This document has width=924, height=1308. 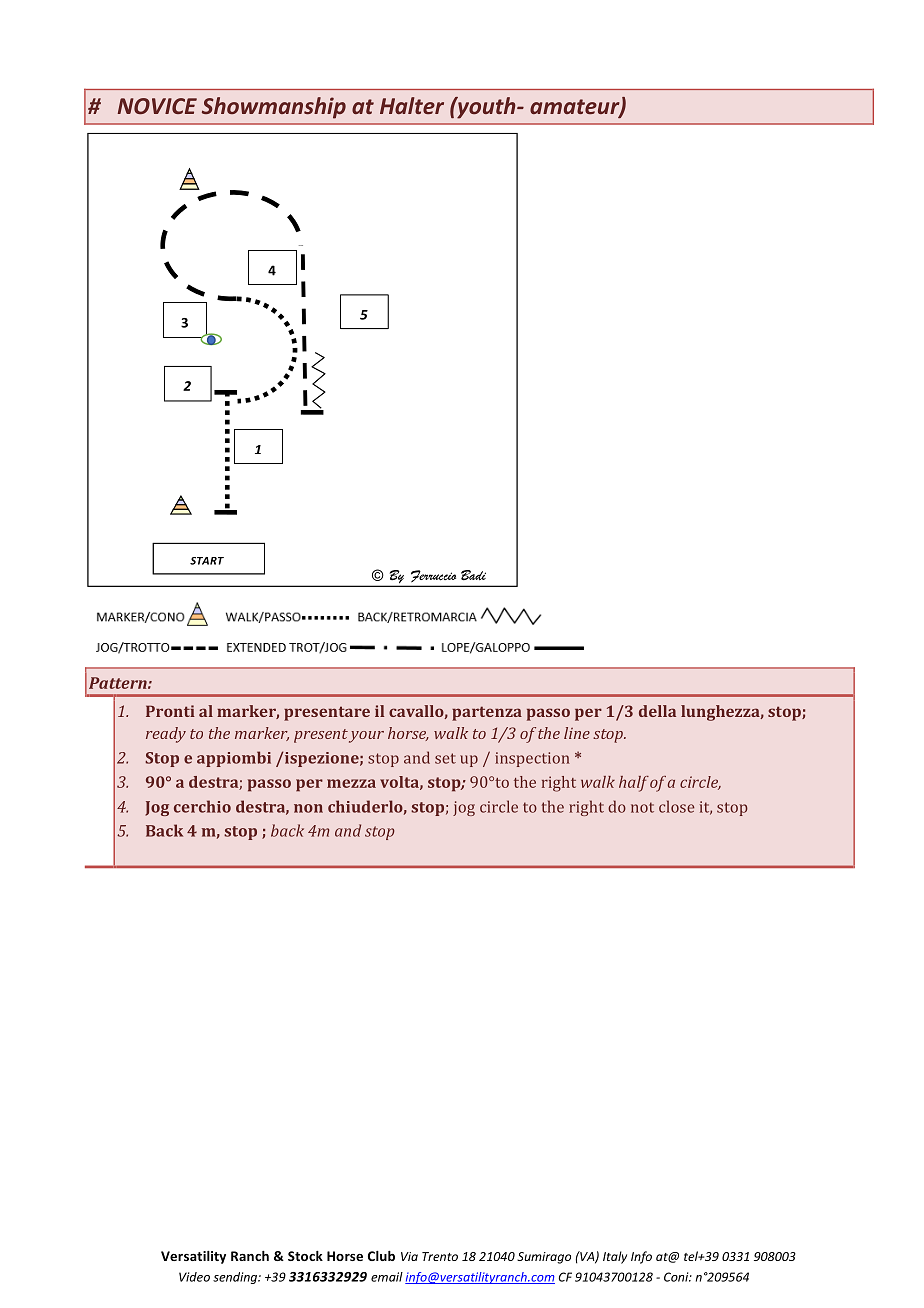 What do you see at coordinates (202, 806) in the document?
I see `cerchio` at bounding box center [202, 806].
